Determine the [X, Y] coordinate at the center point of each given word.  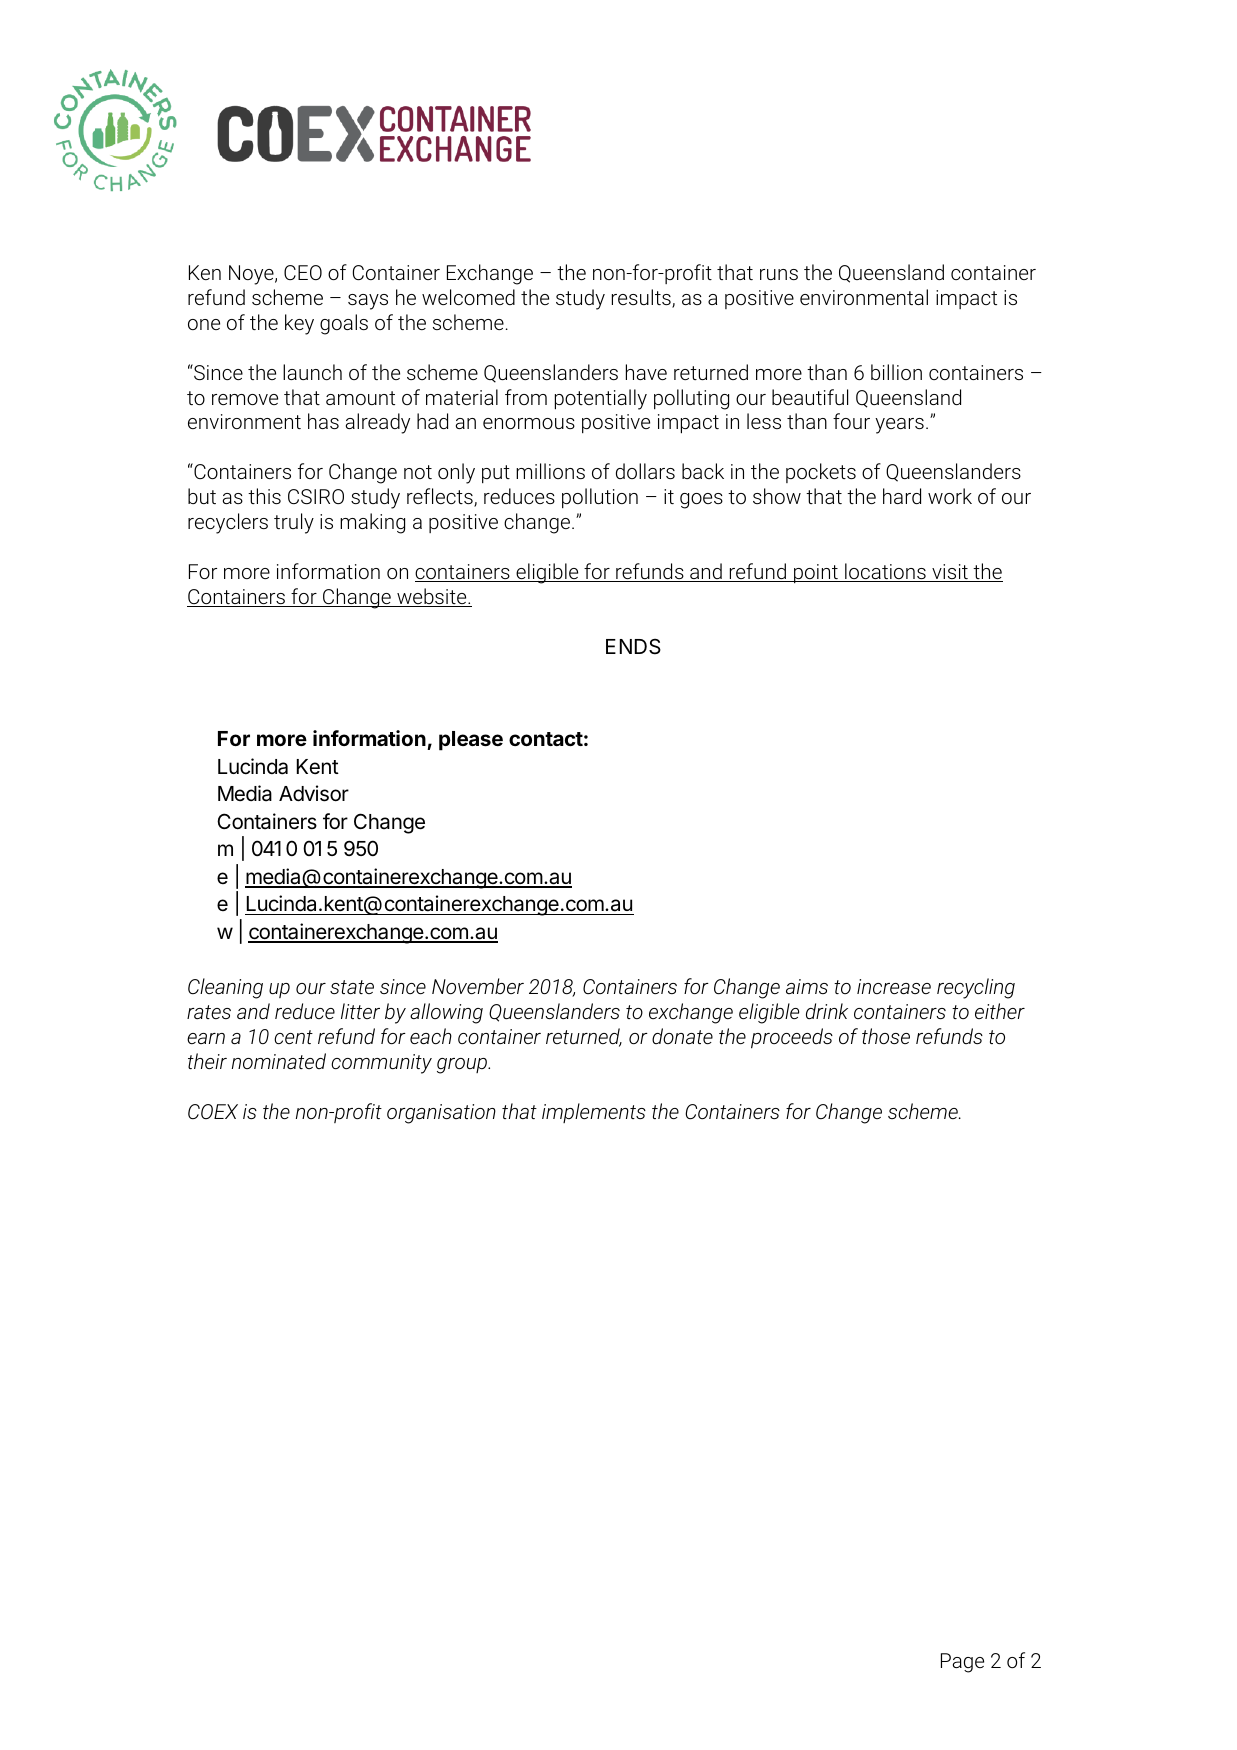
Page [962, 1663]
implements [594, 1113]
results [642, 298]
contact [546, 739]
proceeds [792, 1038]
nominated [279, 1061]
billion [896, 372]
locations [885, 572]
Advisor [314, 793]
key [299, 324]
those [886, 1036]
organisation [441, 1114]
